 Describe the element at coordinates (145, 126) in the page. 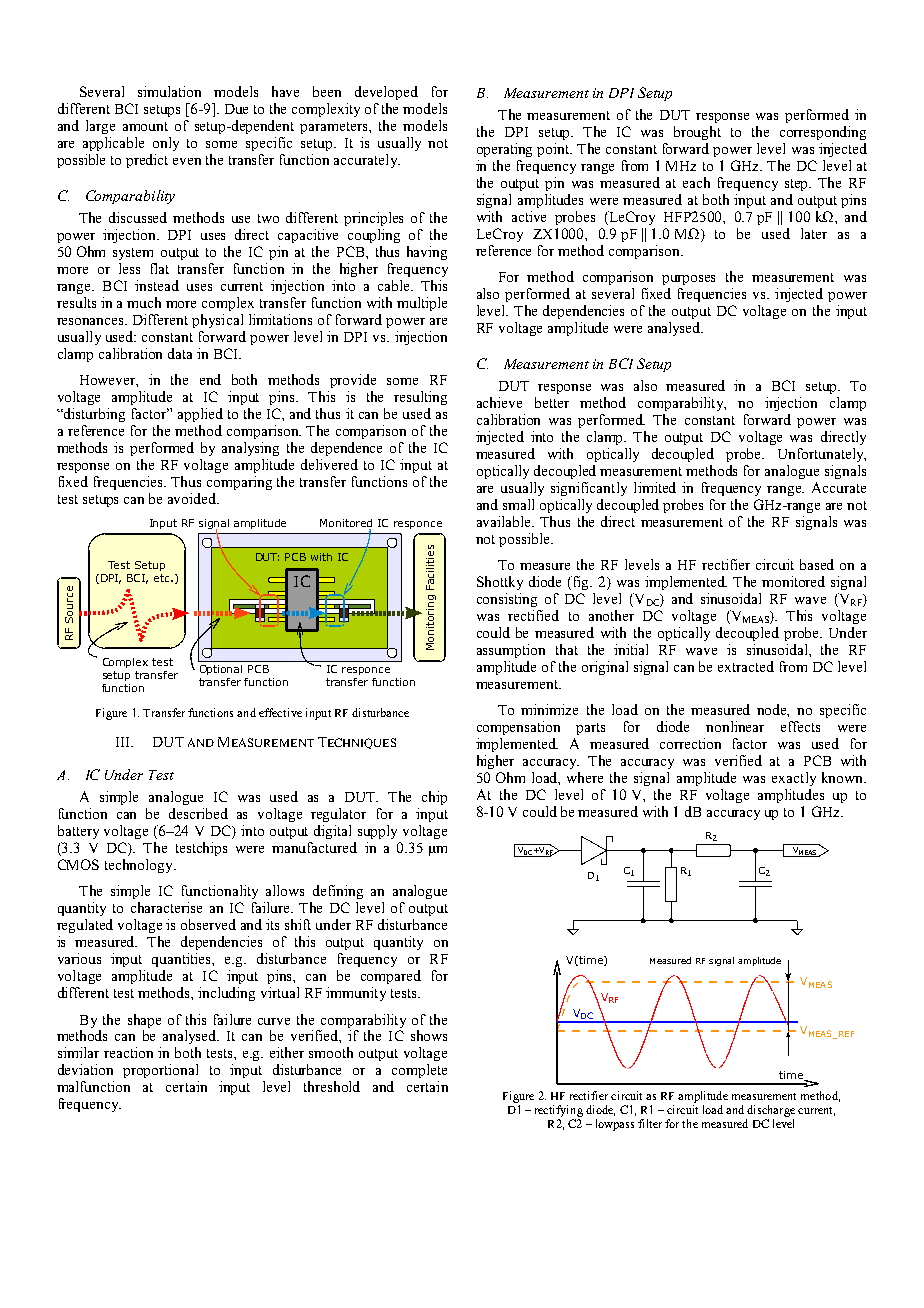

I see `amount` at that location.
